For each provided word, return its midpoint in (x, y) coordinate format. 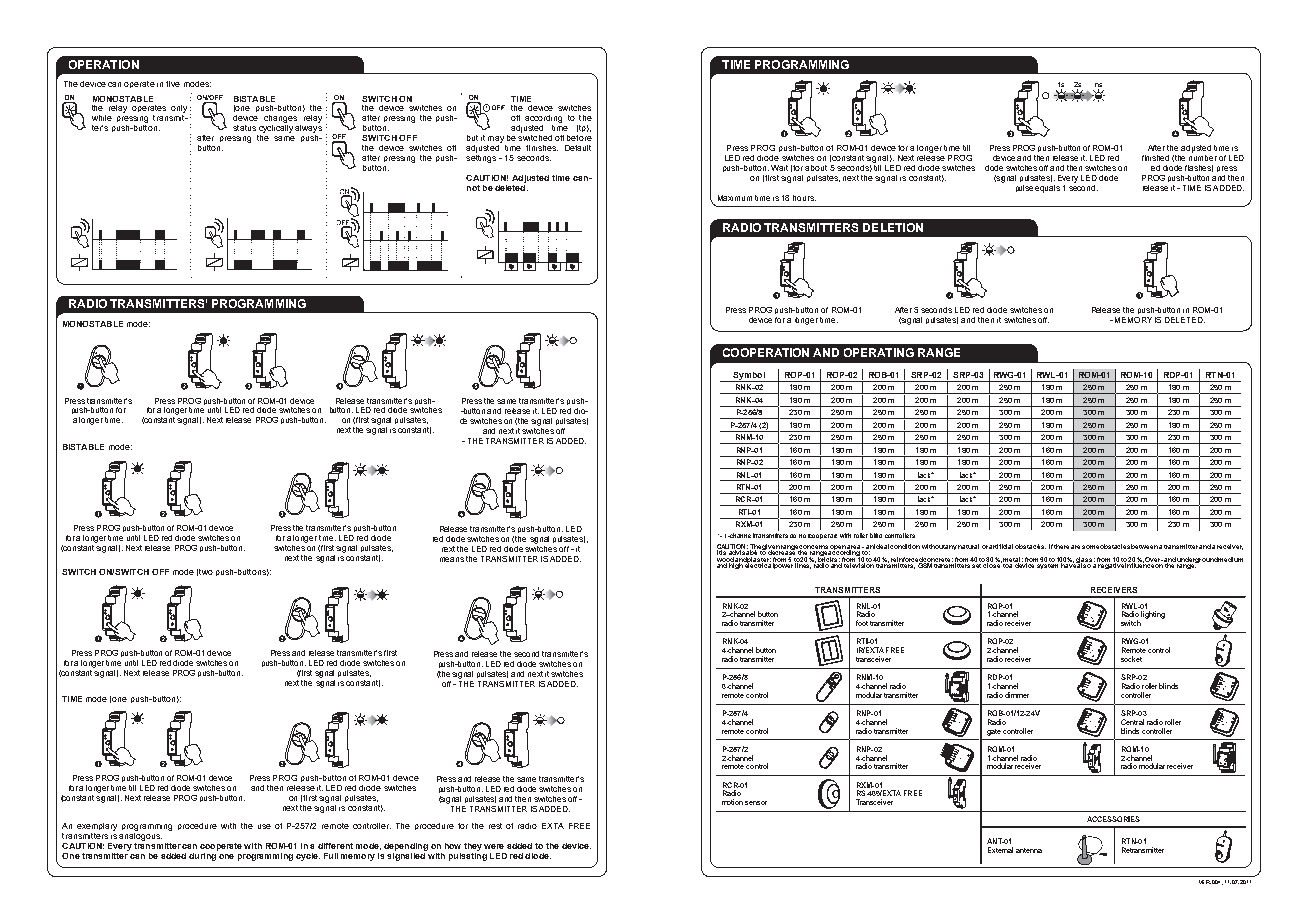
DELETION (893, 227)
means (452, 559)
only (179, 110)
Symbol (749, 377)
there (1061, 546)
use (264, 826)
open (837, 548)
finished (1155, 158)
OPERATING (879, 352)
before (579, 138)
